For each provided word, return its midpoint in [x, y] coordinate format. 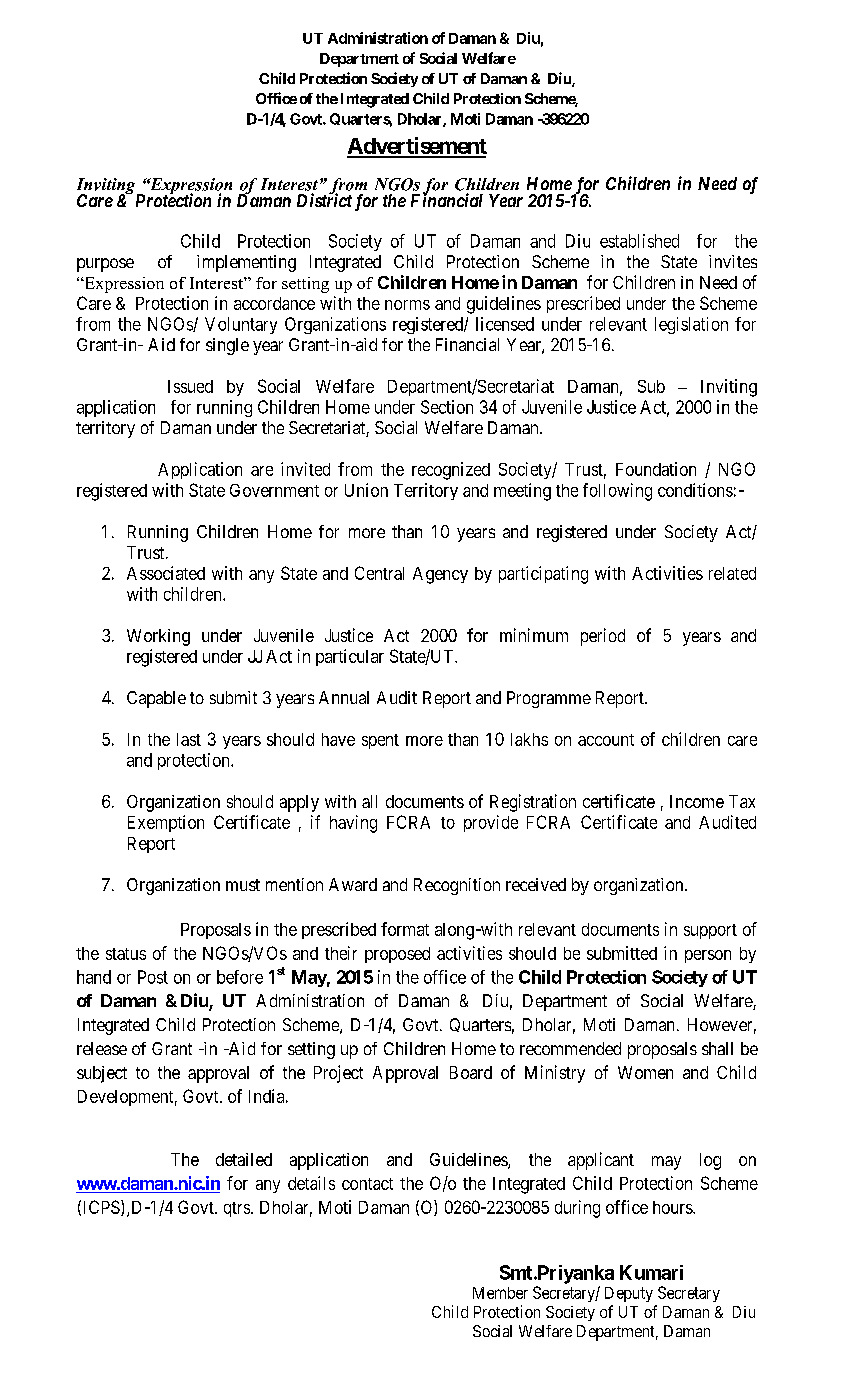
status [126, 954]
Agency [440, 575]
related [732, 573]
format [405, 929]
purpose [105, 265]
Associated [166, 573]
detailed [244, 1159]
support [710, 931]
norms [407, 305]
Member [500, 1293]
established [639, 241]
